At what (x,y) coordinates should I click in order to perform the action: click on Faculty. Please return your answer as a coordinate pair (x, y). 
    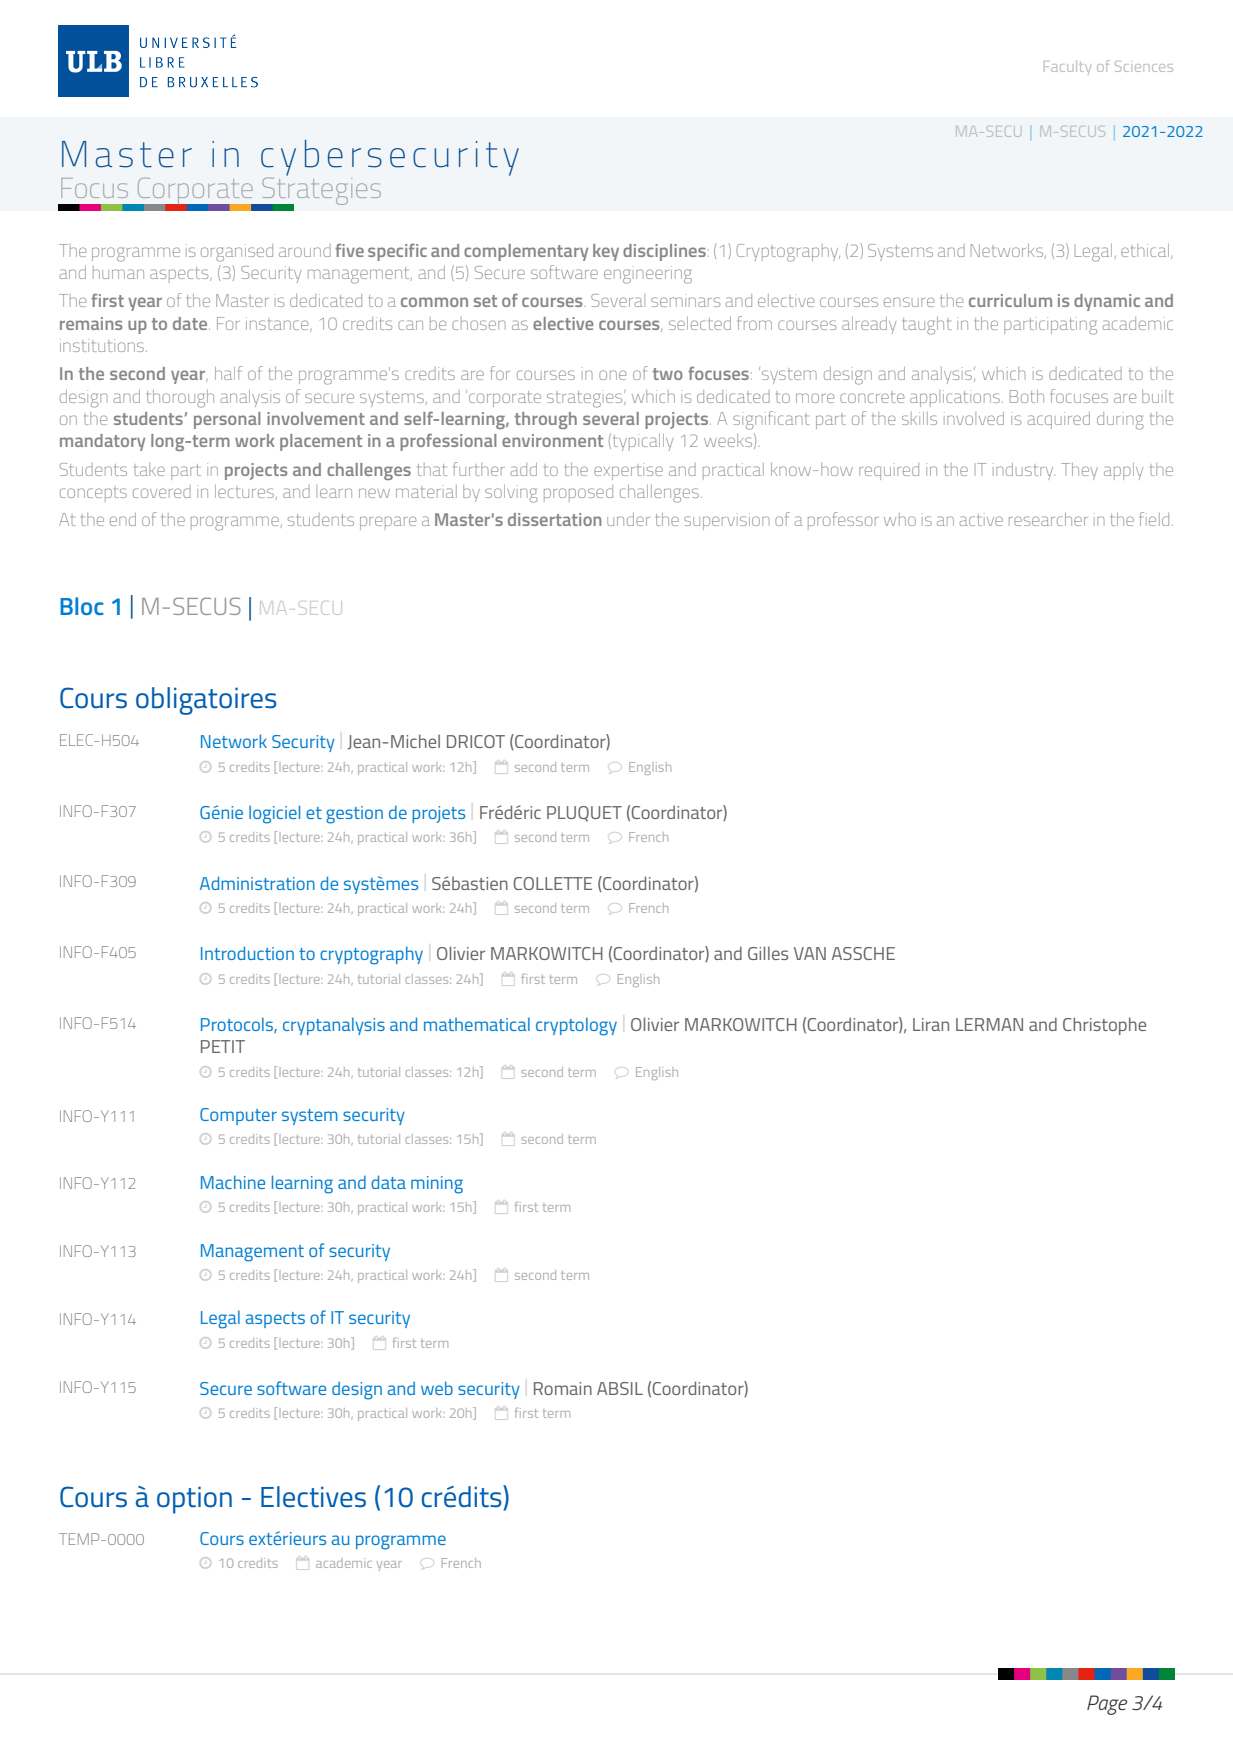
    Looking at the image, I should click on (1067, 67).
